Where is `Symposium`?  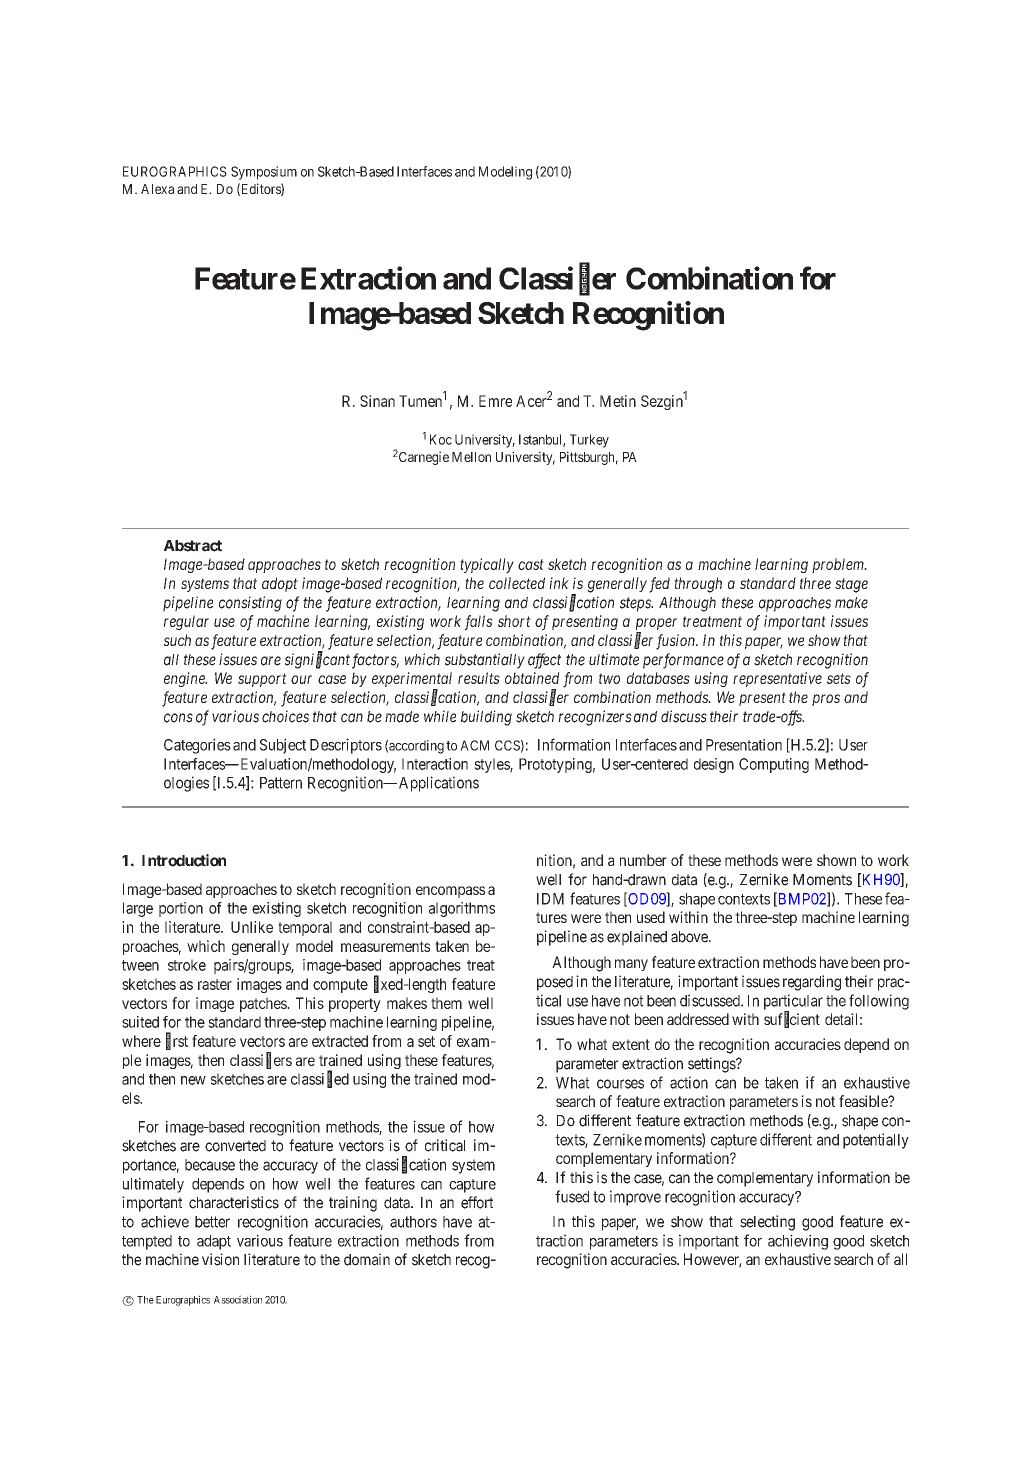 Symposium is located at coordinates (264, 173).
